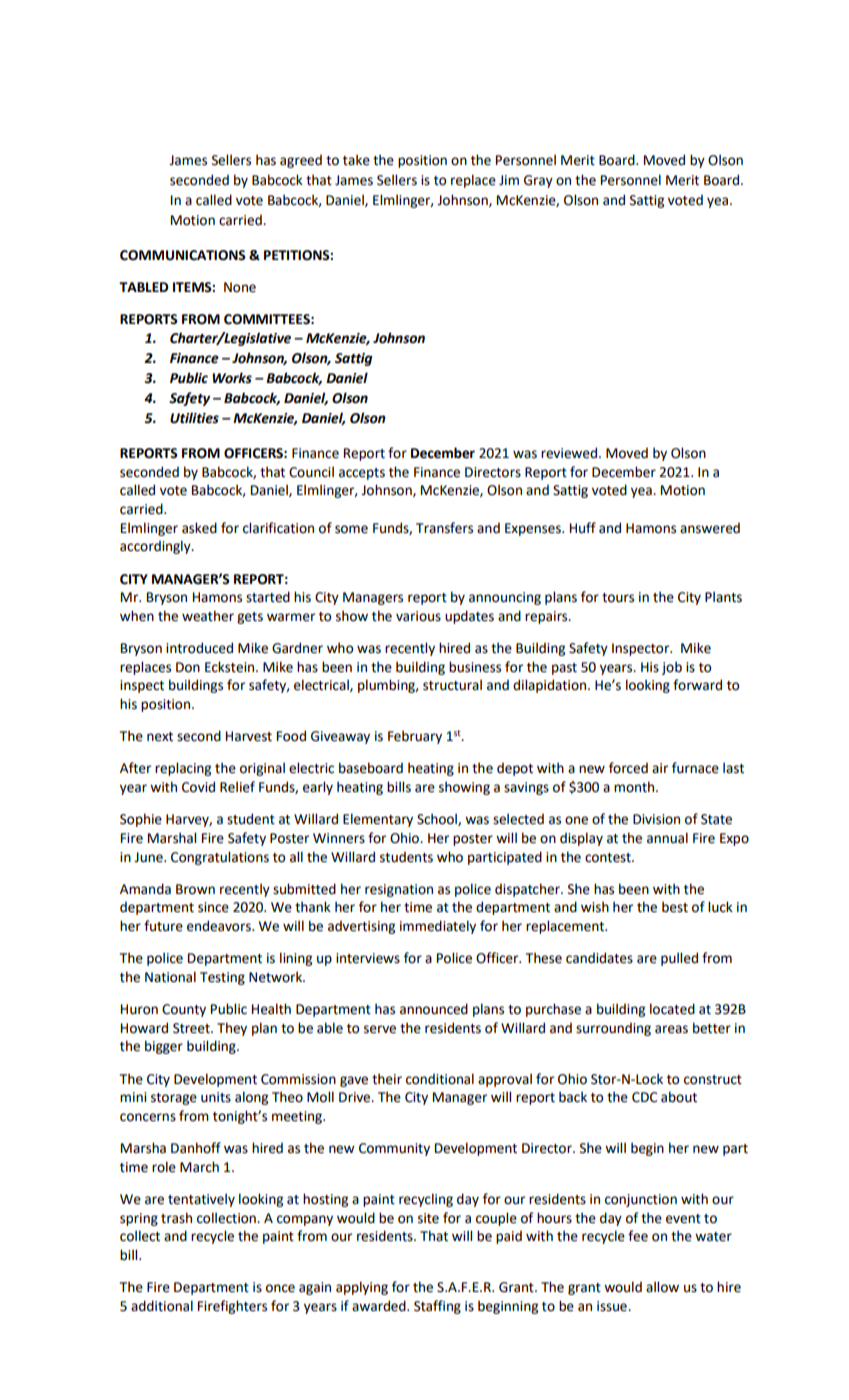 The image size is (849, 1400). What do you see at coordinates (415, 737) in the image?
I see `February` at bounding box center [415, 737].
